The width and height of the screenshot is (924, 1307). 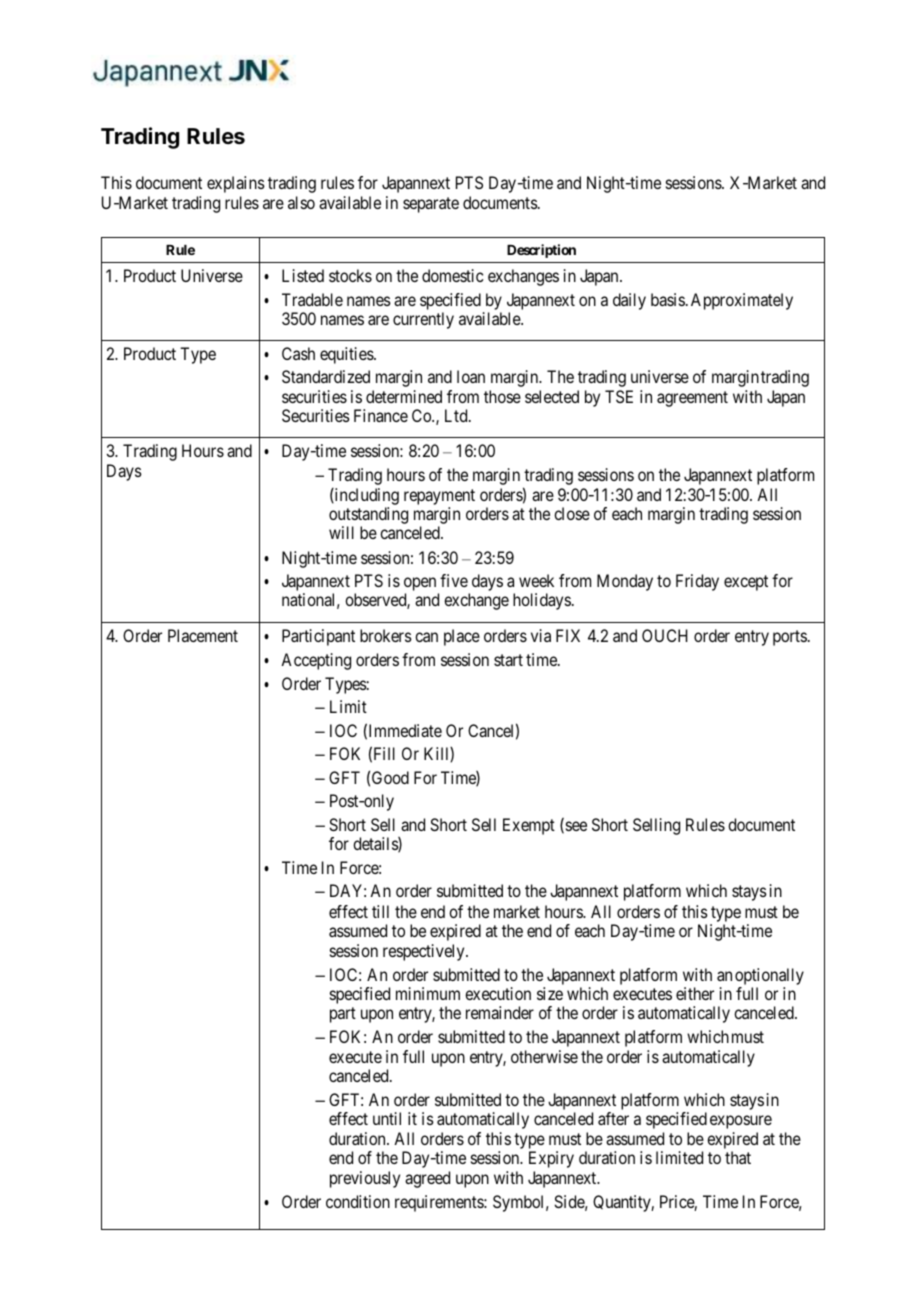 What do you see at coordinates (629, 301) in the screenshot?
I see `daily` at bounding box center [629, 301].
